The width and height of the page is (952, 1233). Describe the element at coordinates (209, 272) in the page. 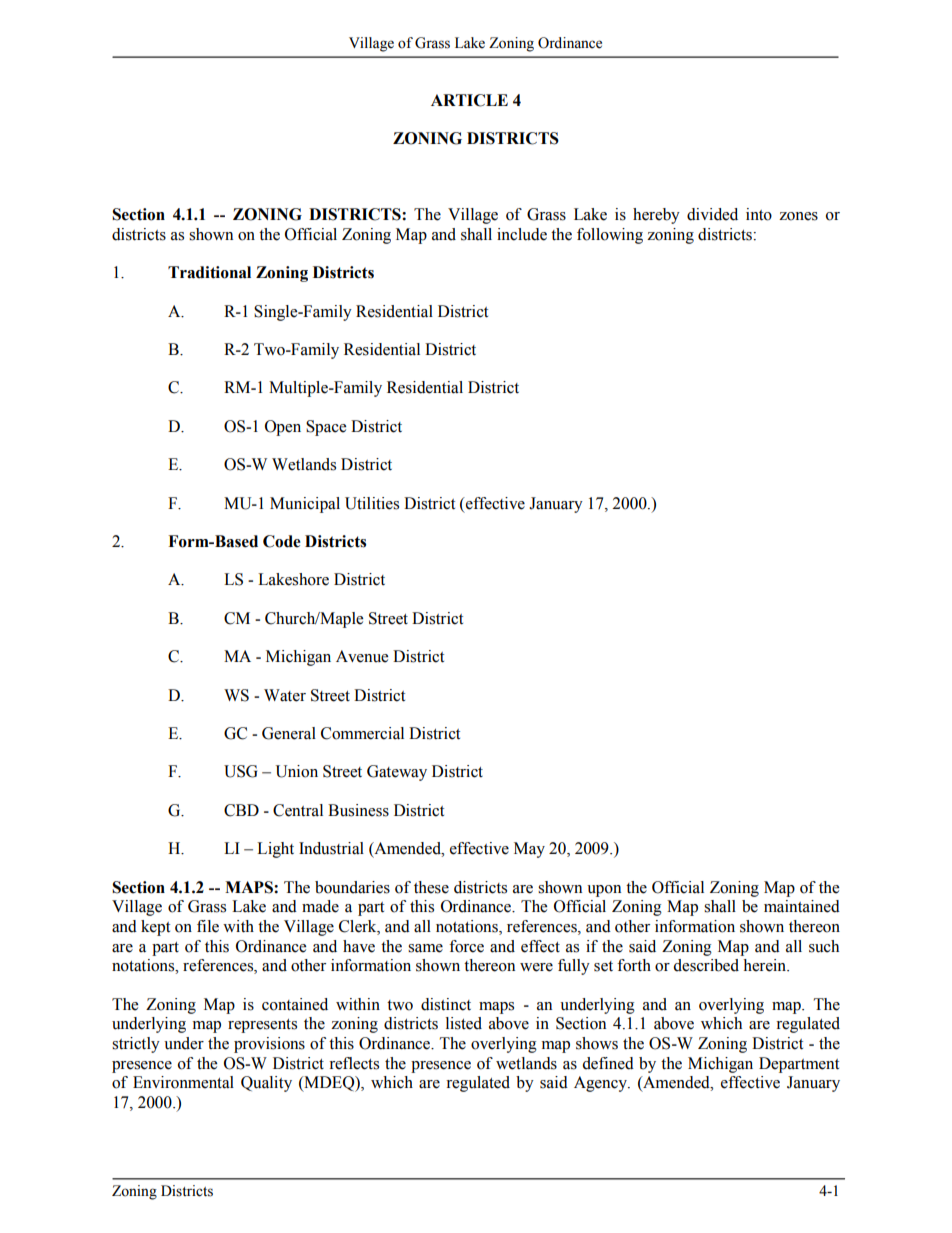

I see `Traditional` at that location.
